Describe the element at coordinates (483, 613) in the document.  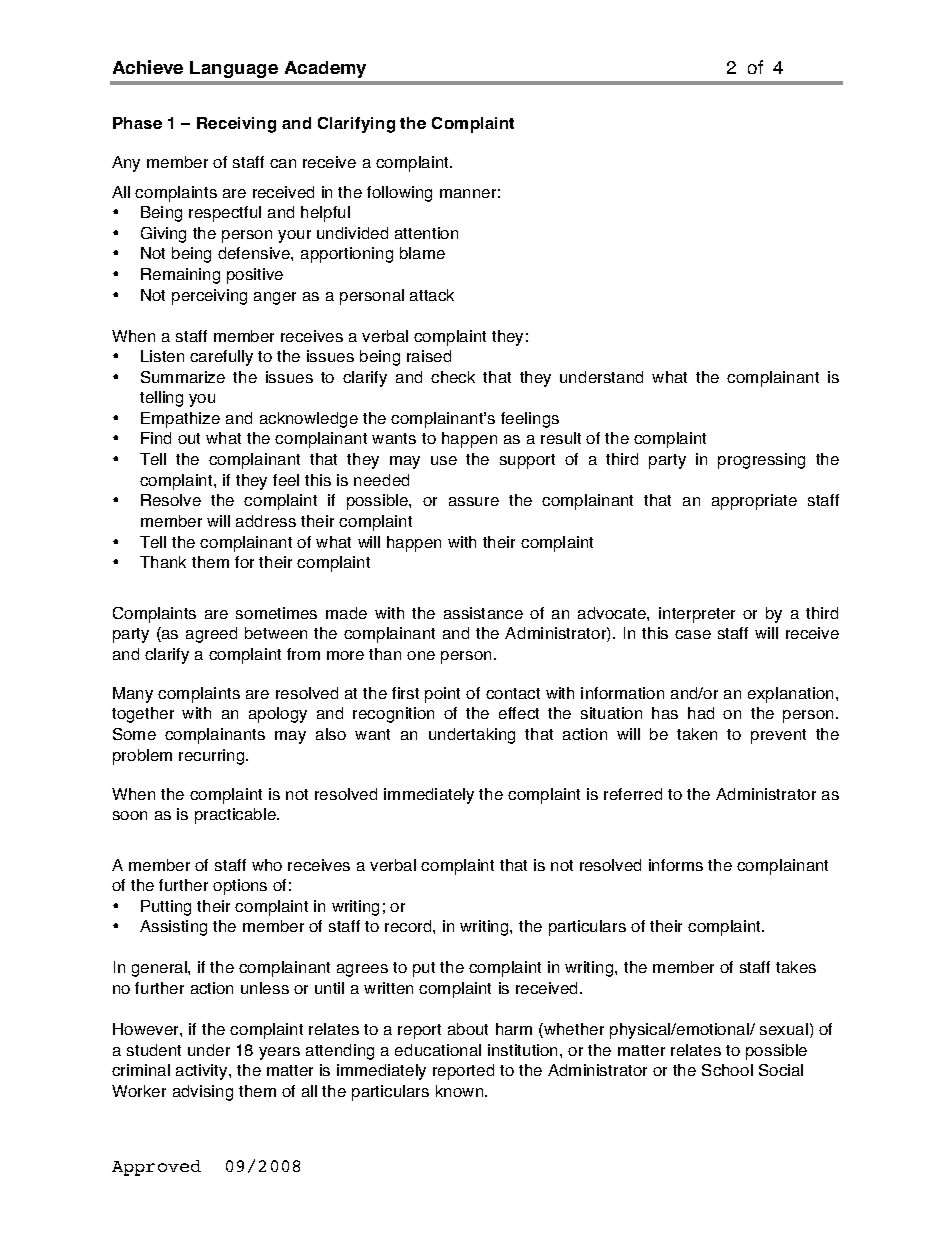
I see `assistance` at that location.
